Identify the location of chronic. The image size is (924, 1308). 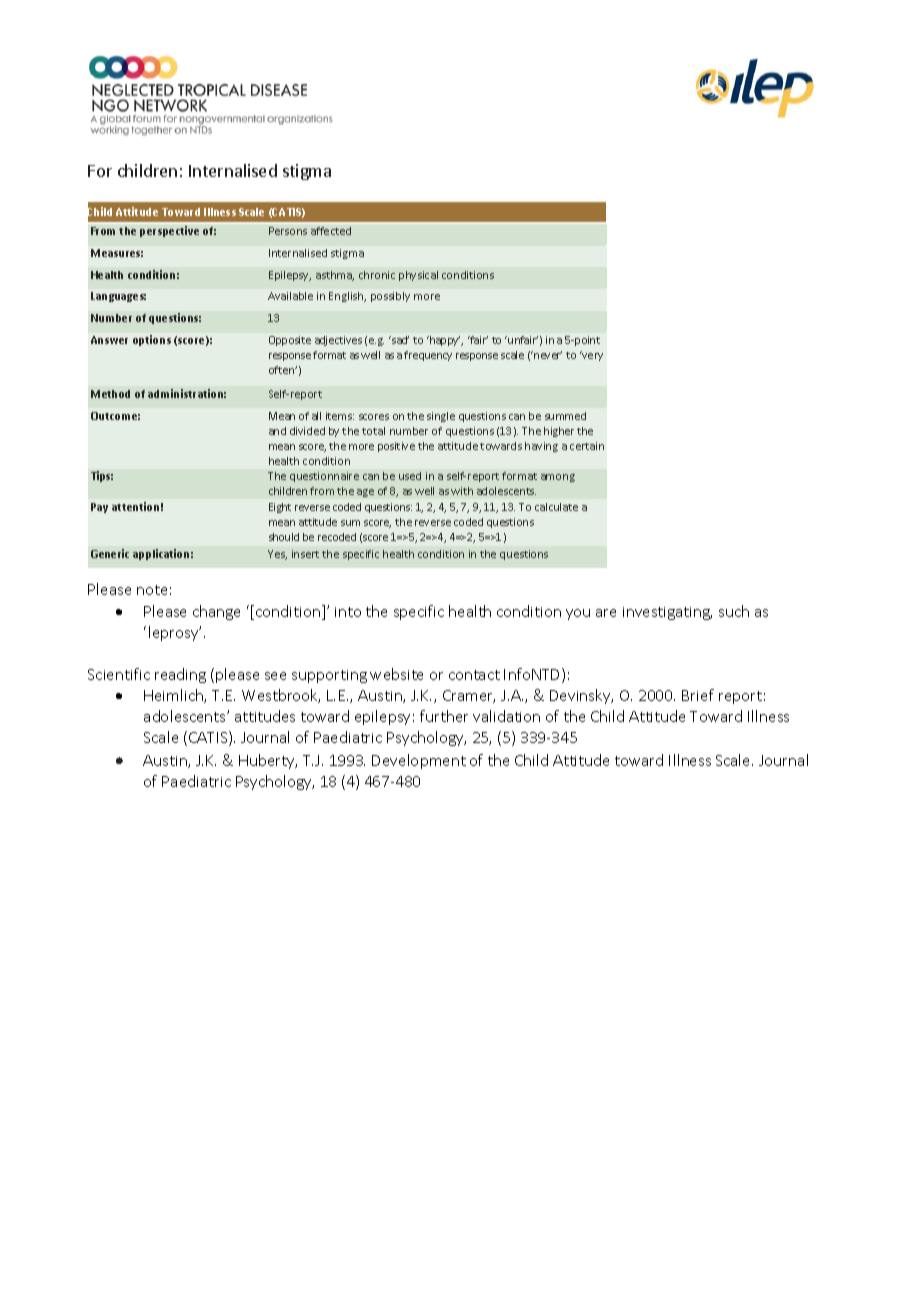
(377, 275).
